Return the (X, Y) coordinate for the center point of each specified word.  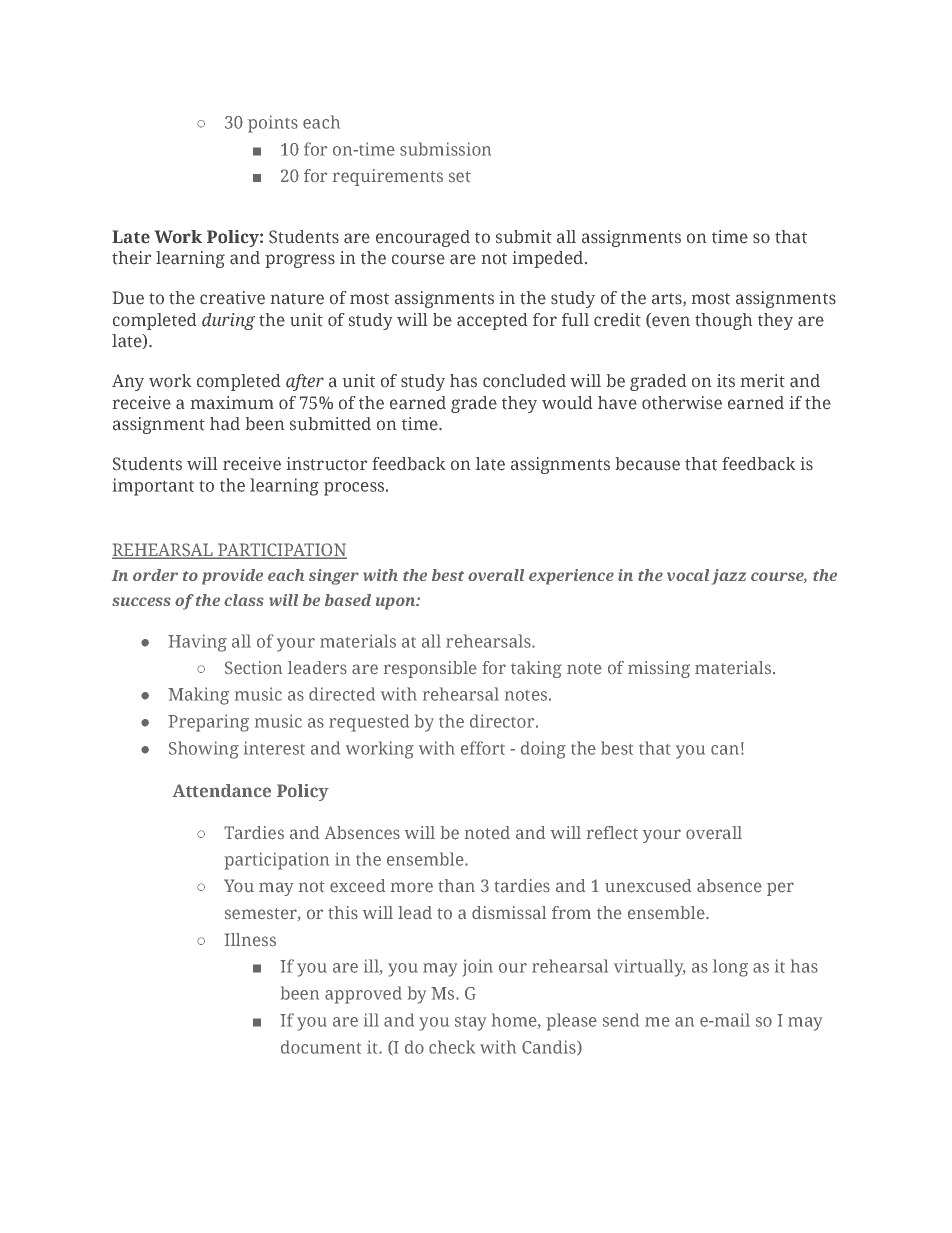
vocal (688, 575)
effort (483, 748)
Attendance (221, 791)
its (726, 381)
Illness (250, 940)
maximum (232, 403)
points (273, 124)
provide (232, 577)
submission (445, 149)
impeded (549, 259)
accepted (492, 321)
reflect (612, 833)
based (348, 600)
